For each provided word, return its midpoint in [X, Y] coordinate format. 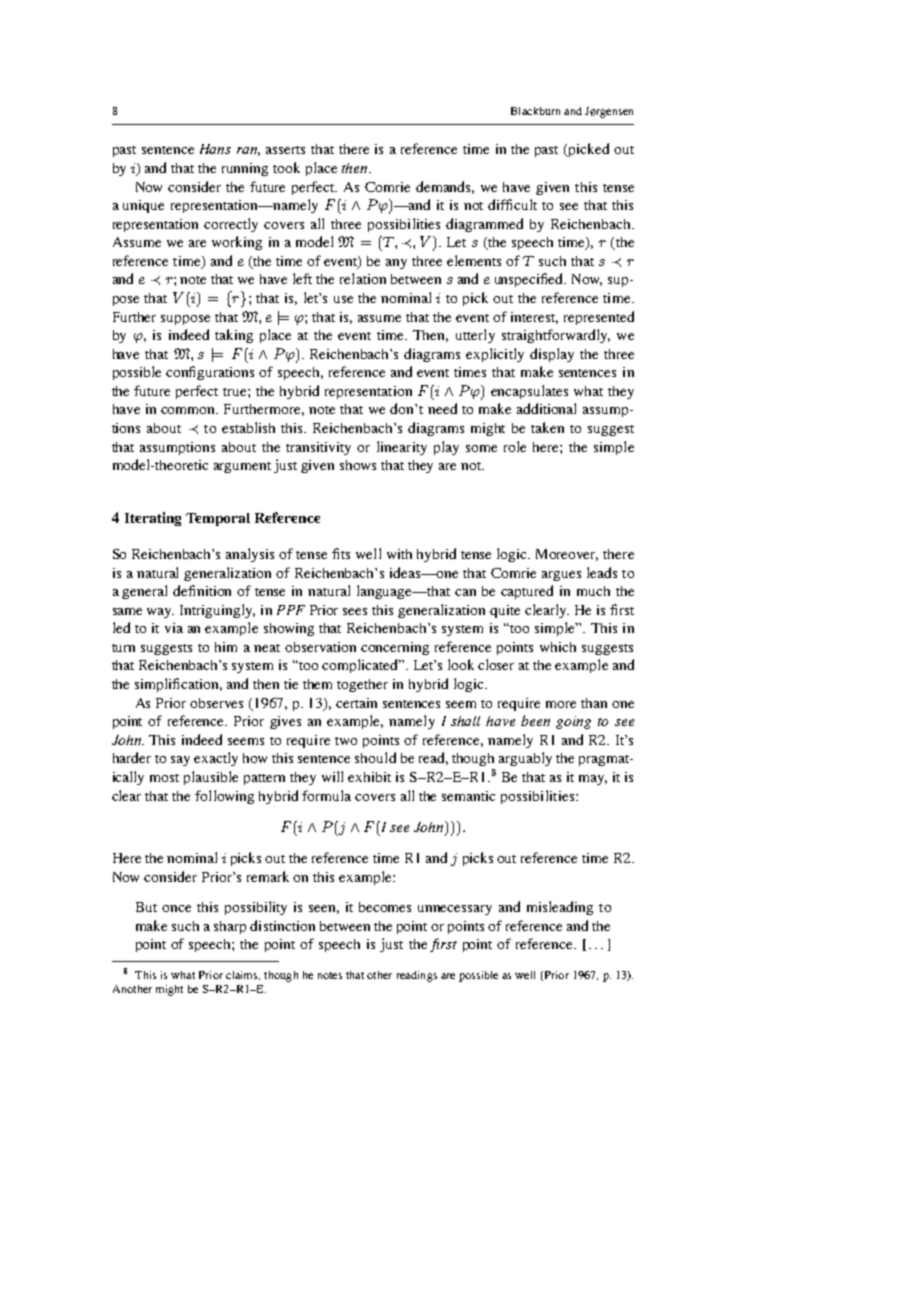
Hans [215, 149]
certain [356, 703]
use [343, 299]
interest [534, 318]
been [535, 720]
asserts [285, 150]
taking [234, 336]
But [146, 907]
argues [561, 576]
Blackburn [535, 111]
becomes [385, 907]
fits [341, 553]
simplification [178, 685]
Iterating [153, 519]
